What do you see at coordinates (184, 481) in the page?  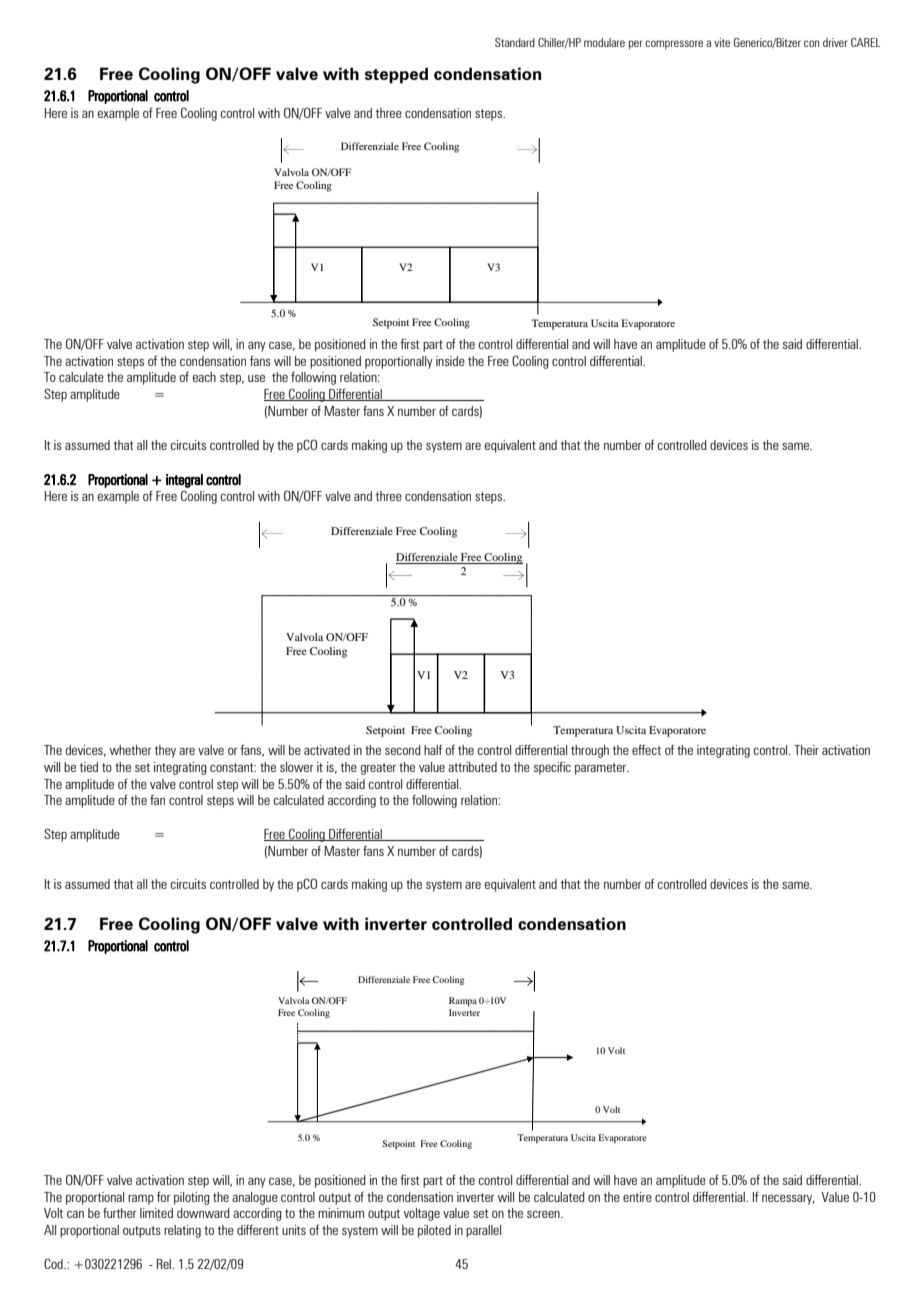 I see `integral` at bounding box center [184, 481].
